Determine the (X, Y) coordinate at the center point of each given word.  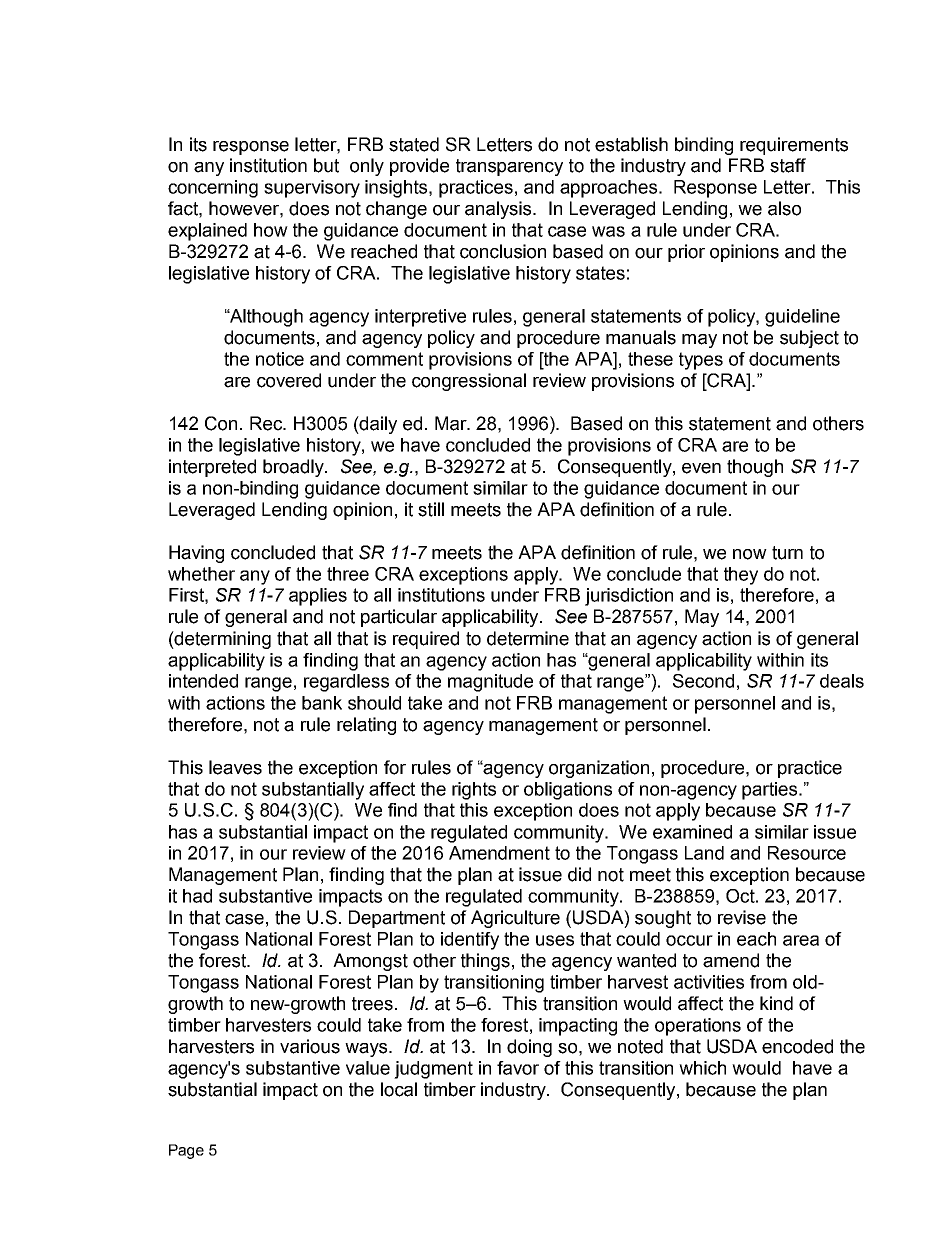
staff (788, 165)
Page (186, 1151)
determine (528, 638)
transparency (509, 167)
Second (703, 681)
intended (203, 681)
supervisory (312, 189)
